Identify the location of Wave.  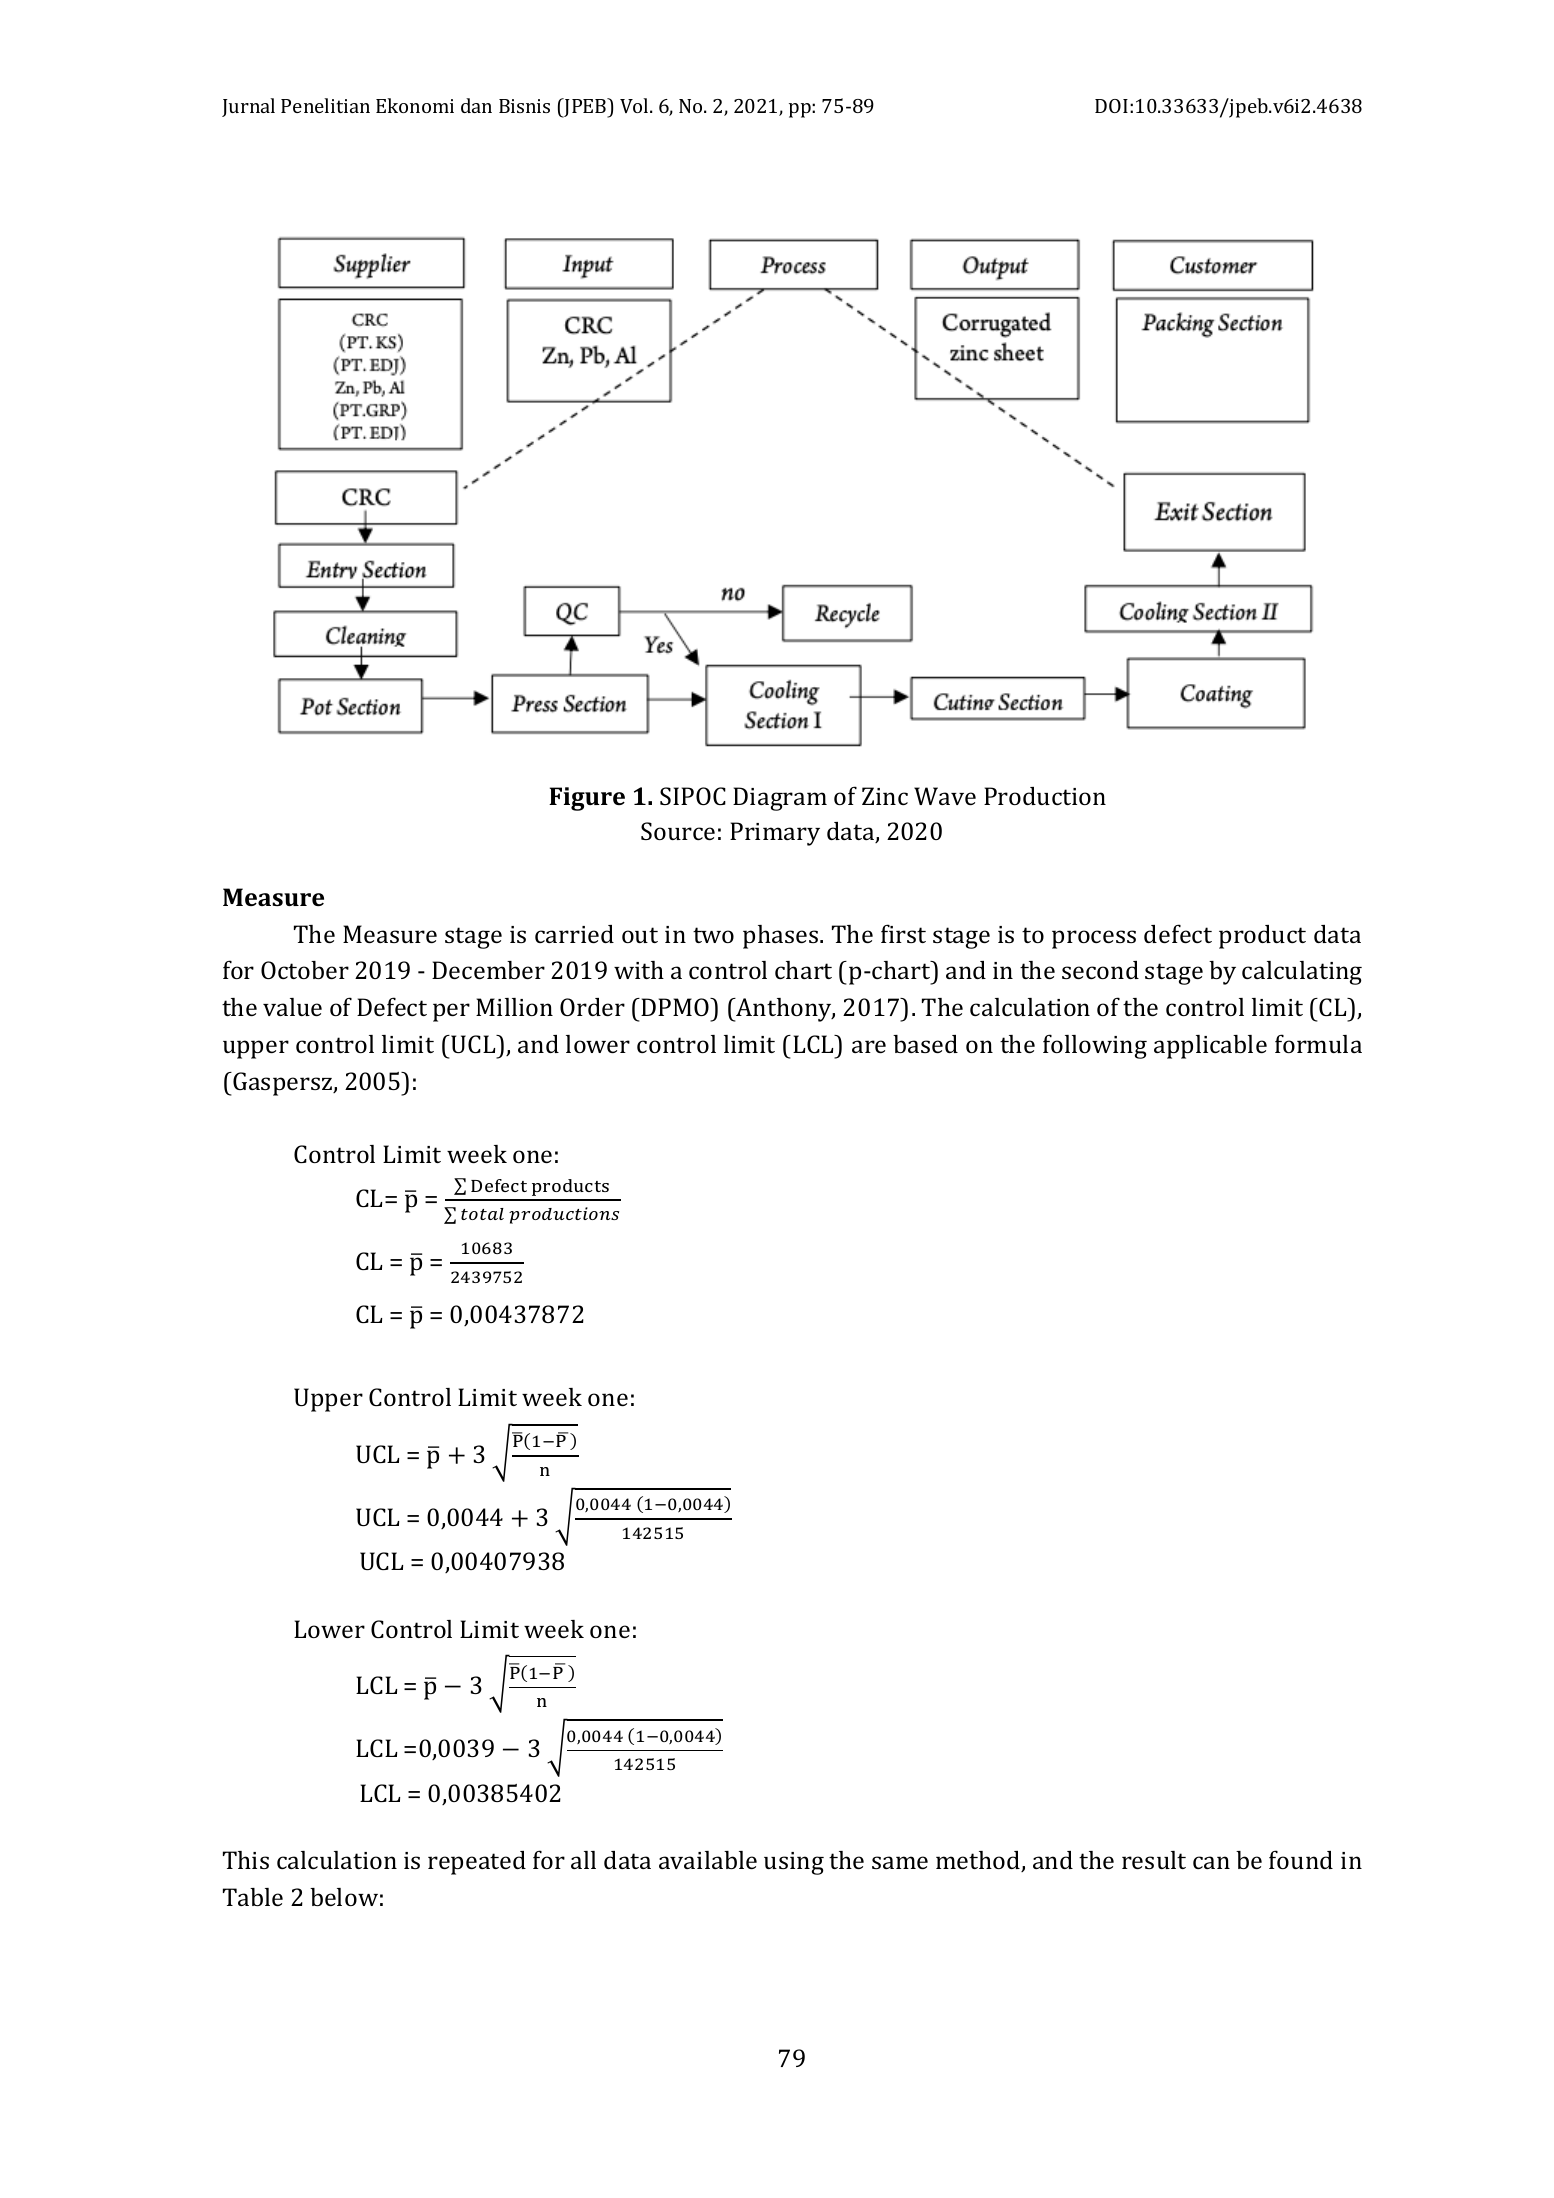
(945, 796).
